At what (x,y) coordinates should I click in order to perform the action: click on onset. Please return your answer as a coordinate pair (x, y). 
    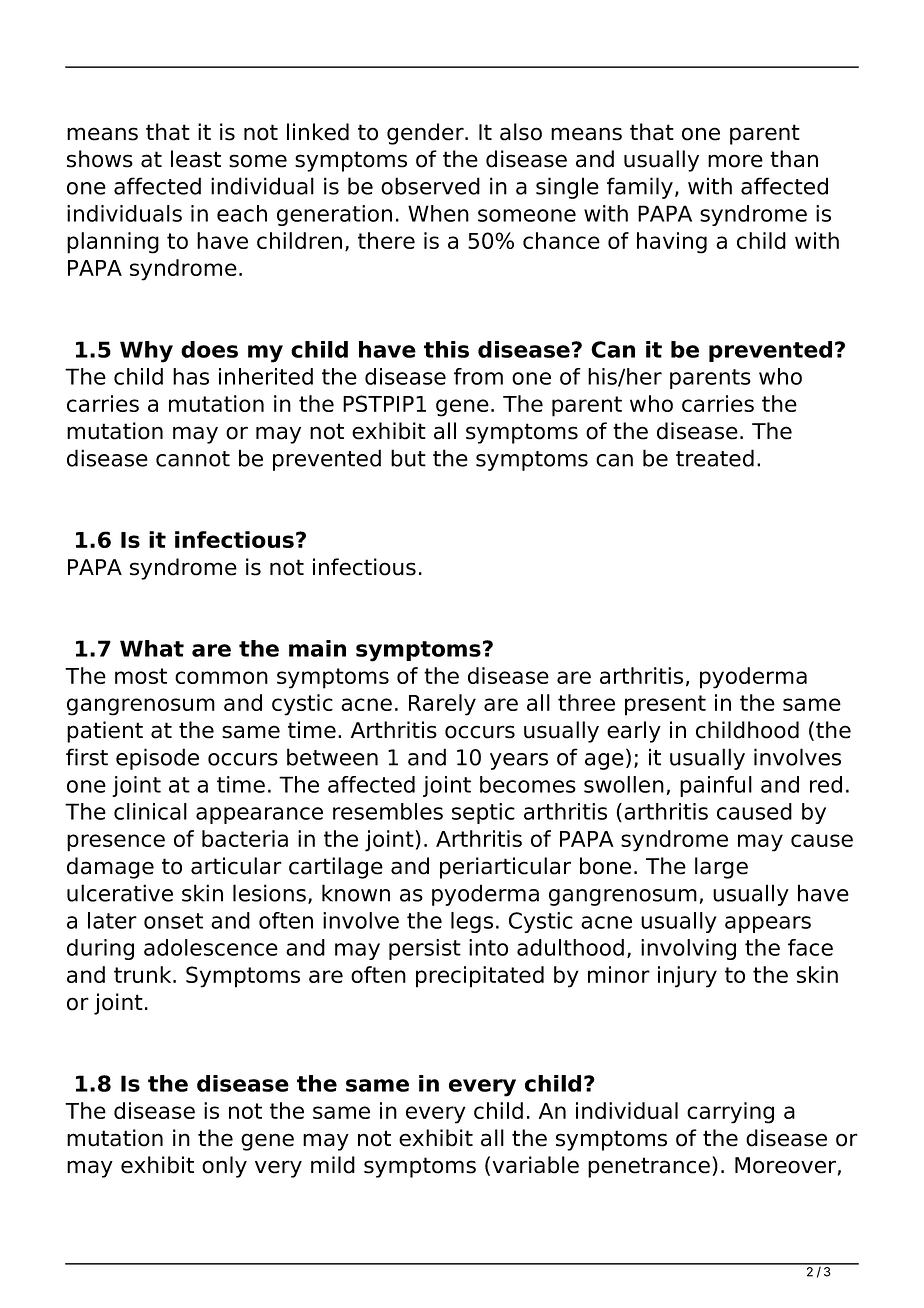
    Looking at the image, I should click on (173, 921).
